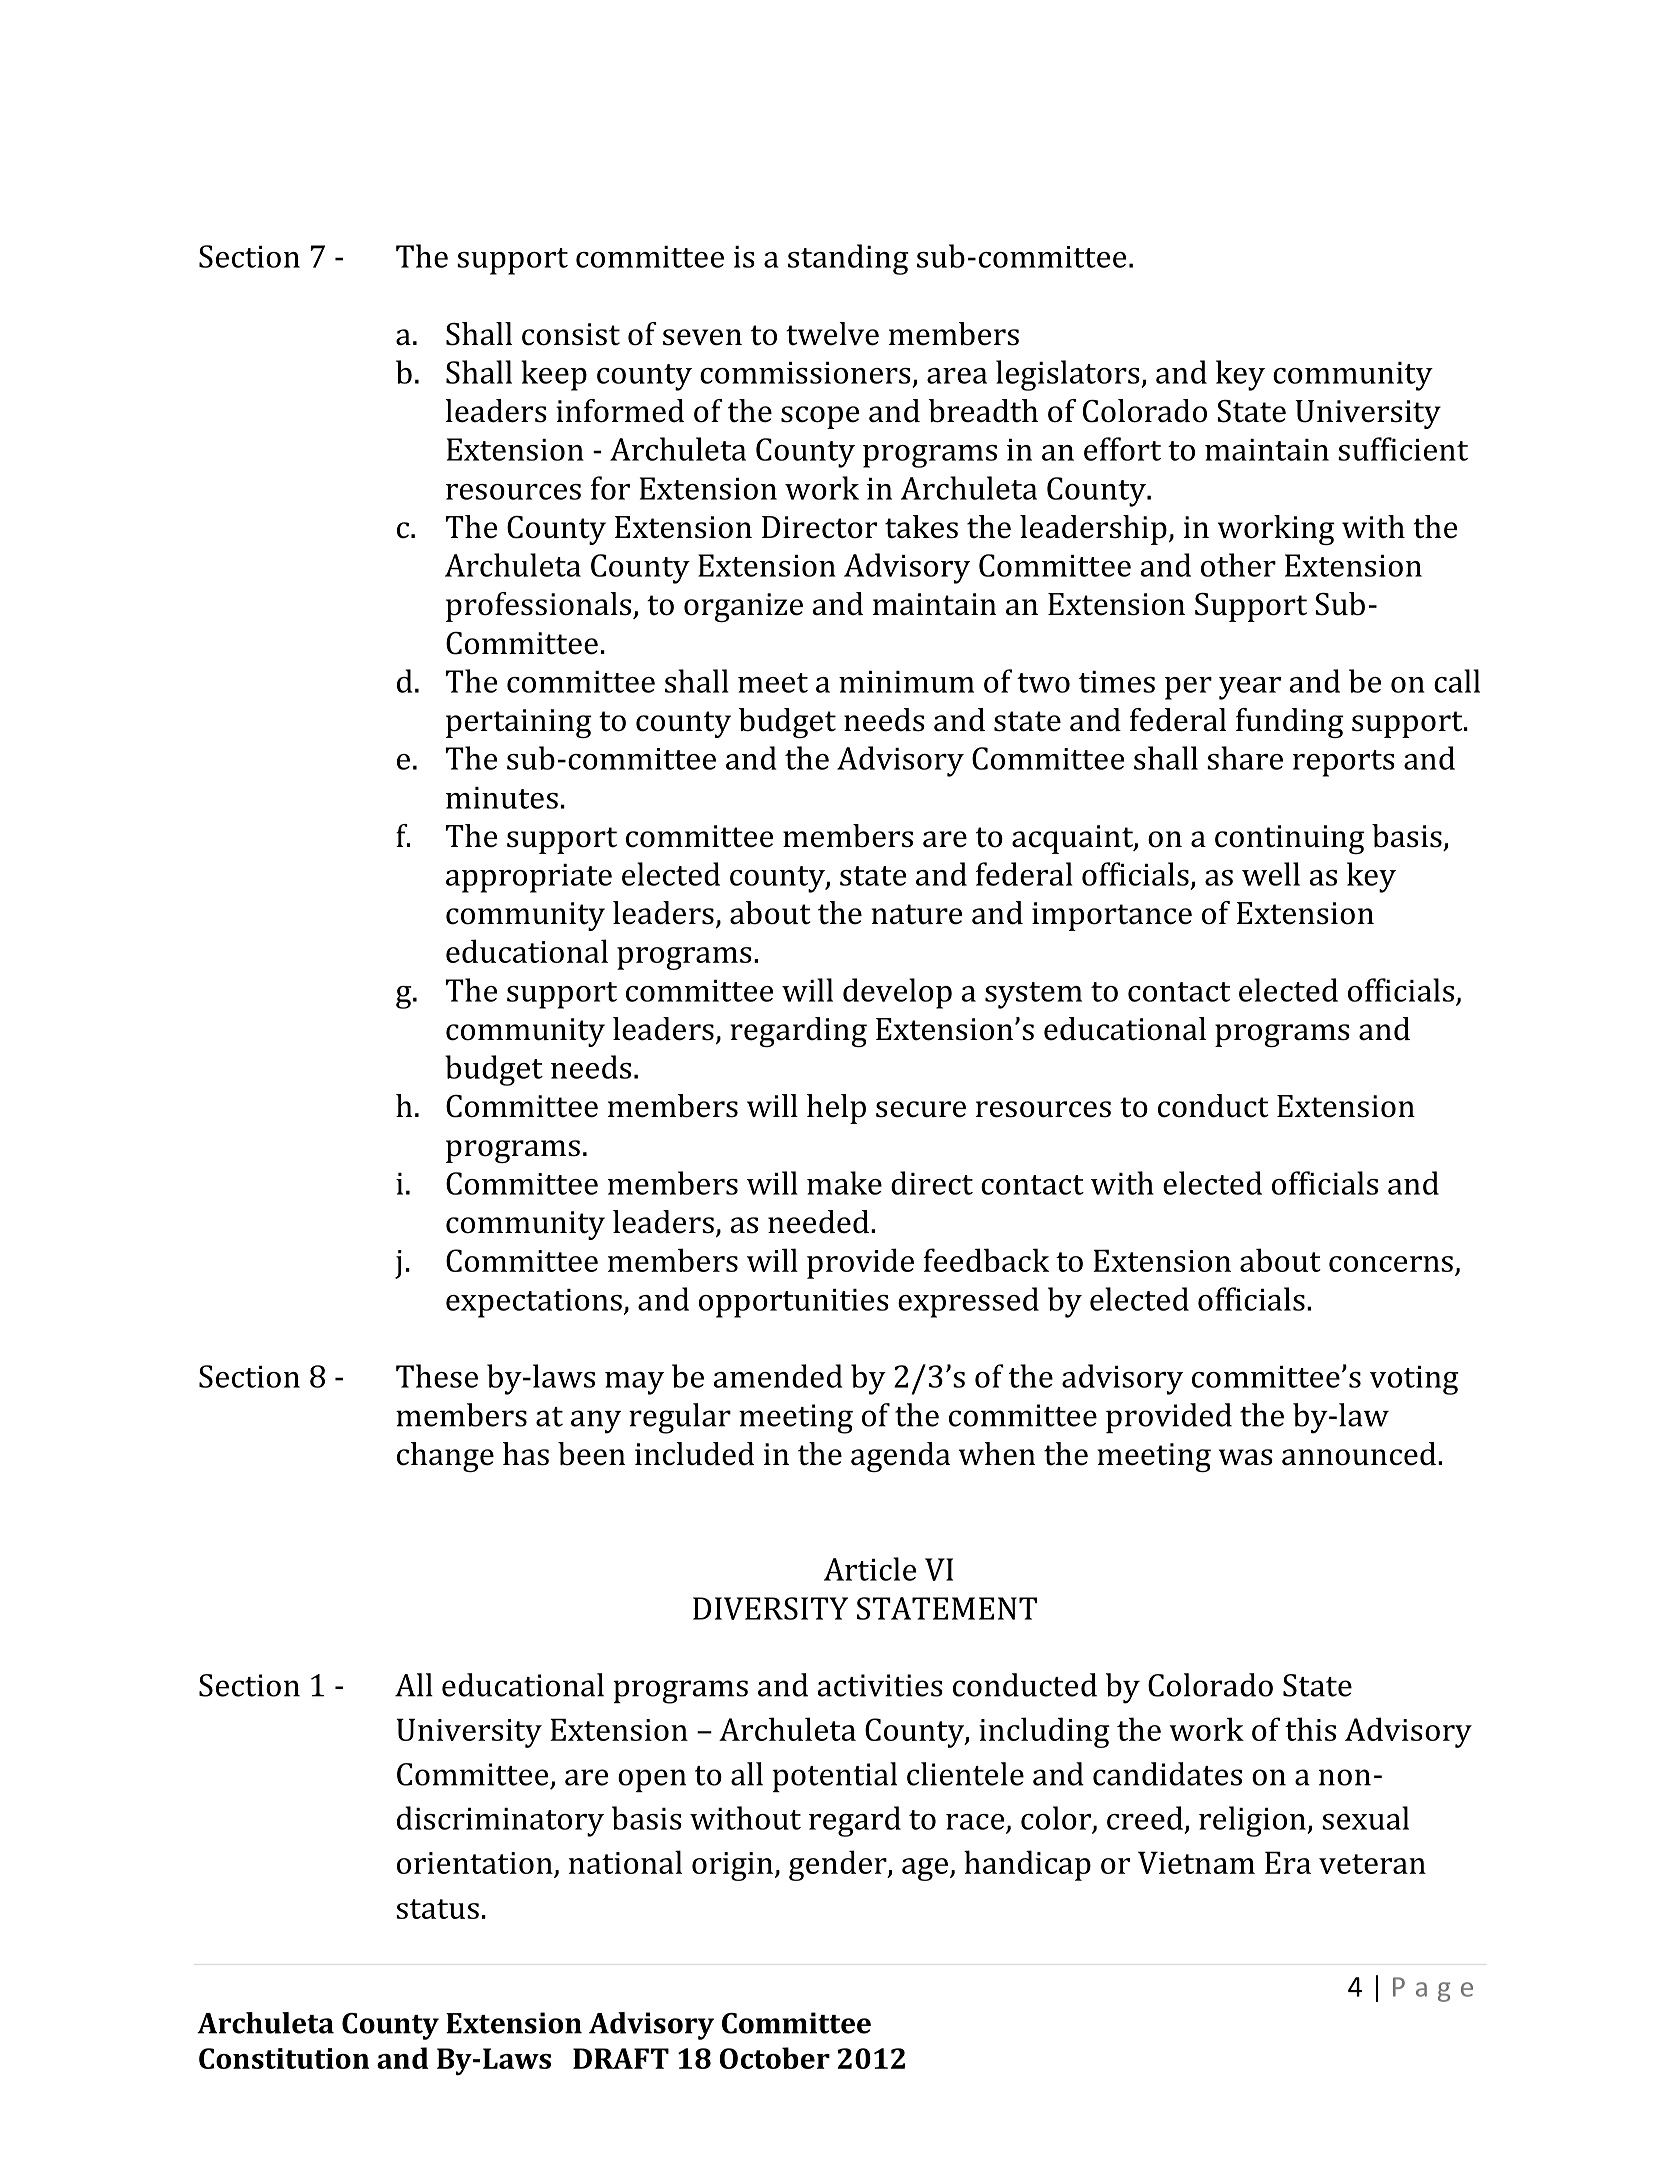 The width and height of the image is (1680, 2174). Describe the element at coordinates (1271, 874) in the image. I see `well` at that location.
